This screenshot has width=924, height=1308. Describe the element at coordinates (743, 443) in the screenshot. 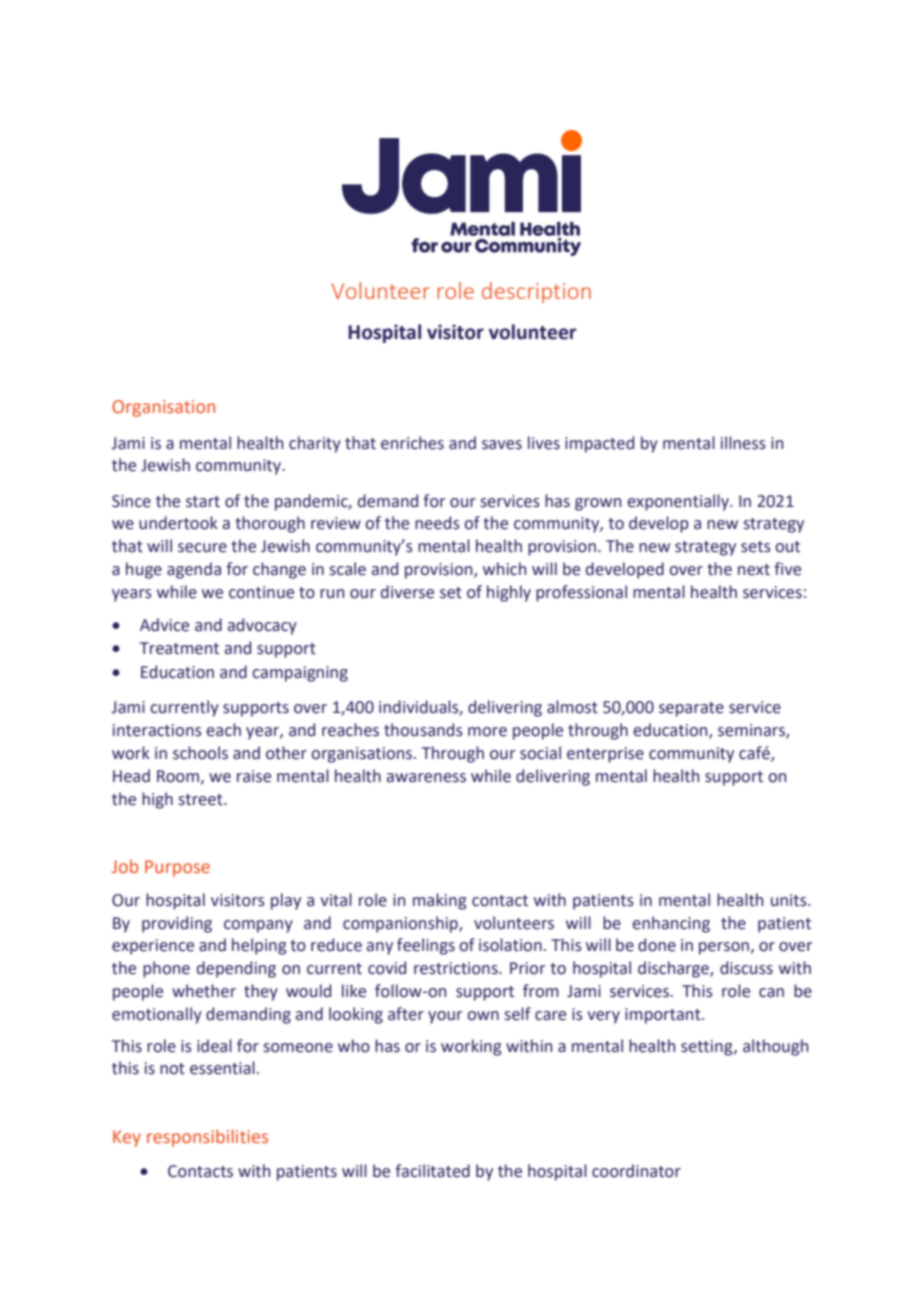

I see `illness` at that location.
